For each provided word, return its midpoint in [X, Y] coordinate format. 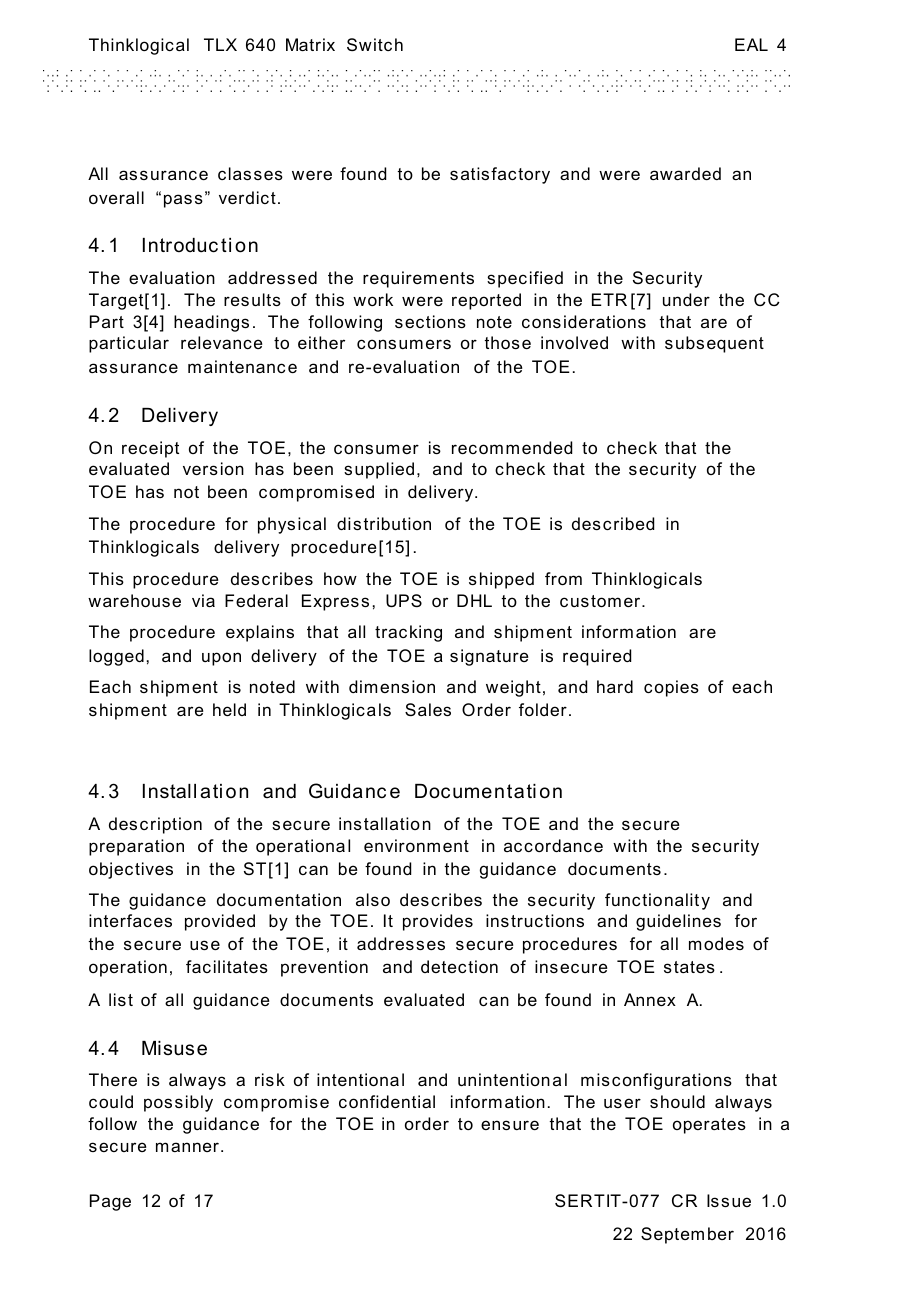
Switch [375, 44]
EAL [751, 44]
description [155, 825]
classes [250, 173]
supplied [379, 470]
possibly [178, 1103]
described [613, 523]
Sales [428, 709]
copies [671, 688]
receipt [150, 449]
